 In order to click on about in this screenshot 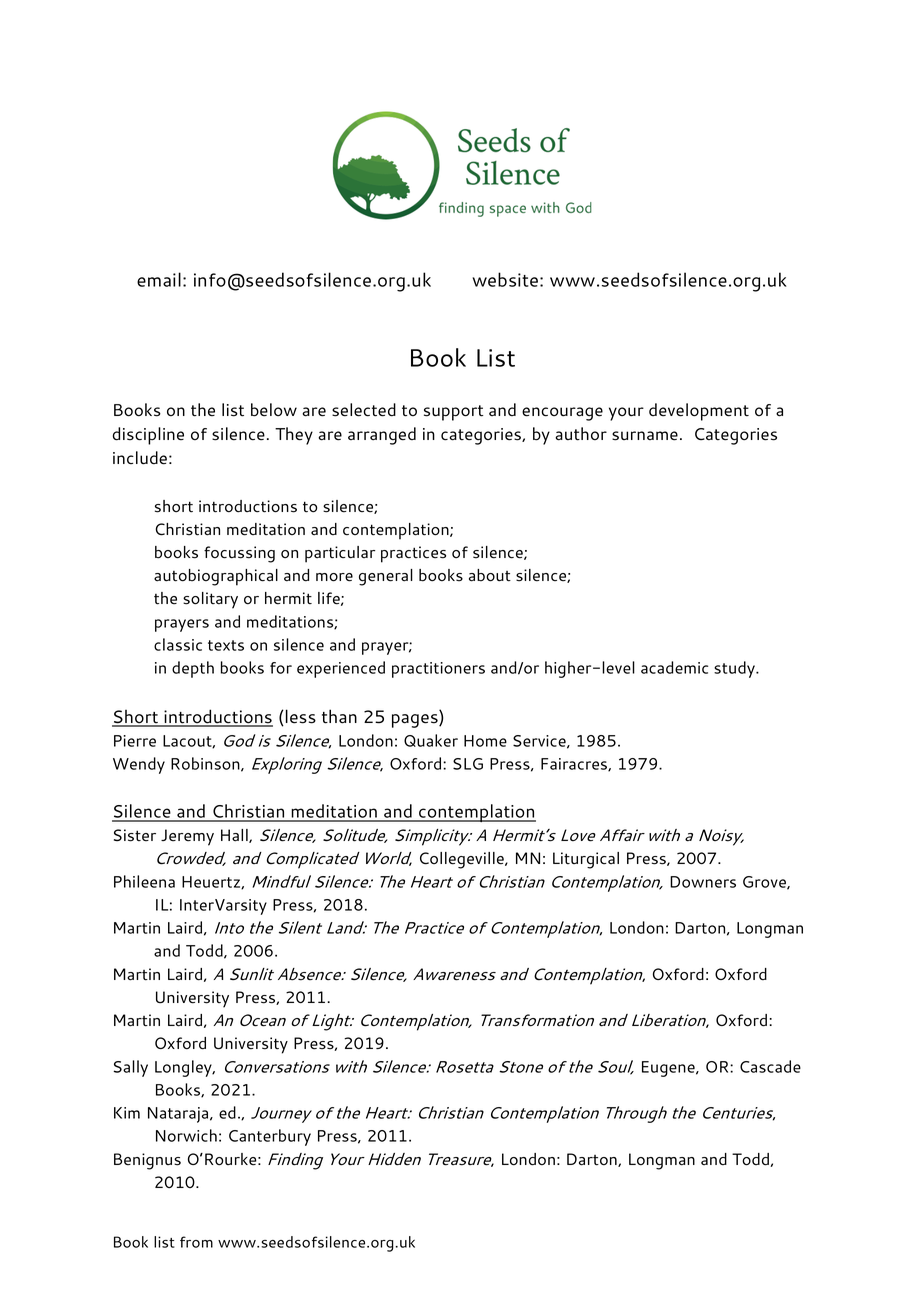, I will do `click(490, 575)`.
